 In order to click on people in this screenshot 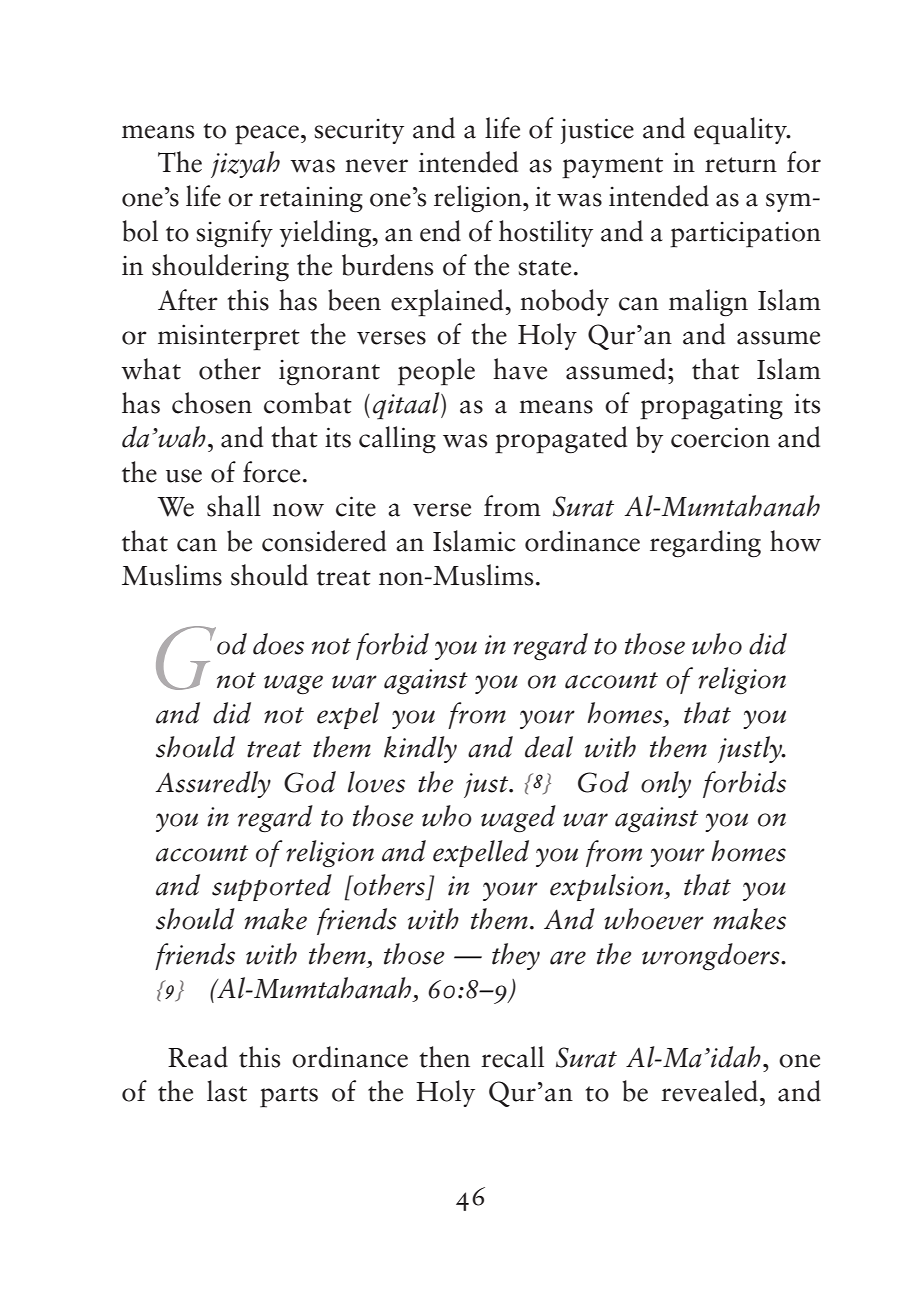, I will do `click(436, 372)`.
